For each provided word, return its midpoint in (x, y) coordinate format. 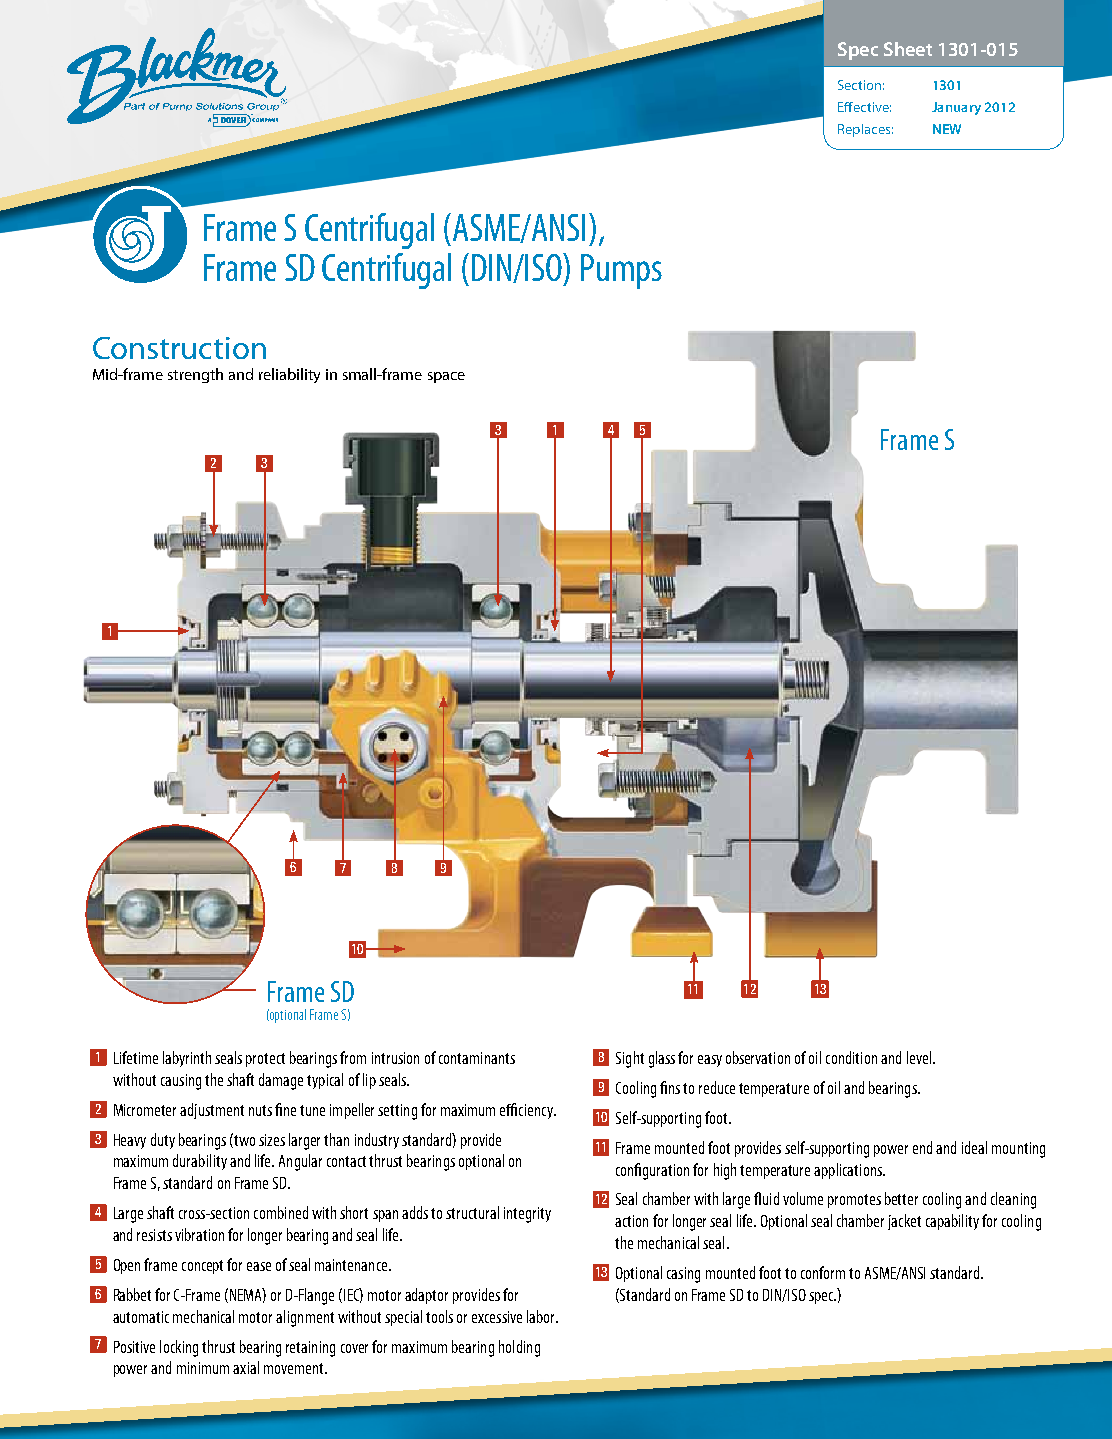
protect (265, 1060)
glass (662, 1059)
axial (246, 1367)
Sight (630, 1059)
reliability (289, 375)
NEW (947, 129)
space (446, 377)
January (956, 108)
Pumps (621, 271)
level (919, 1057)
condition (851, 1057)
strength (195, 375)
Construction (179, 348)
